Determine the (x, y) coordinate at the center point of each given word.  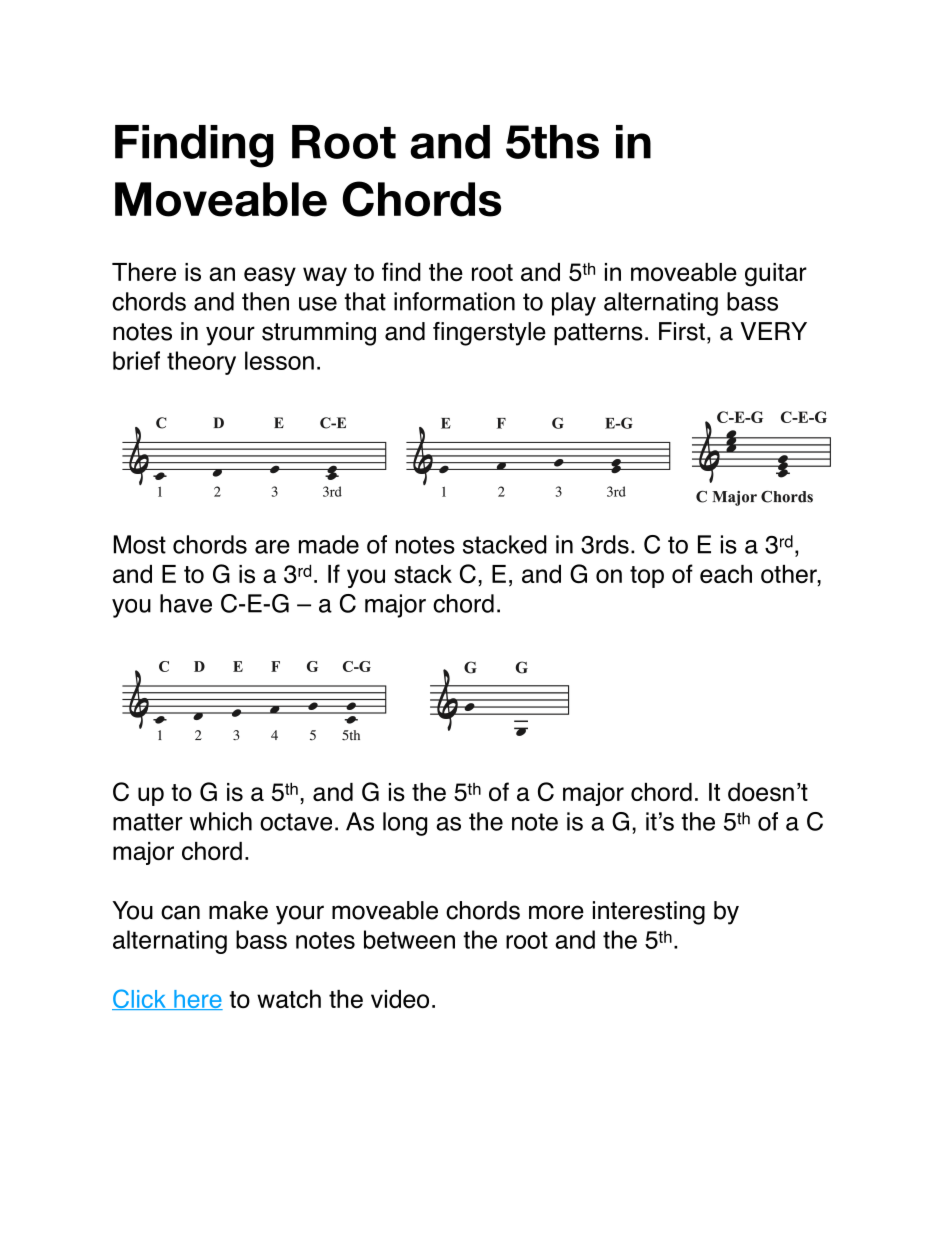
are (272, 547)
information (454, 301)
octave (296, 822)
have (186, 603)
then (265, 301)
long (405, 824)
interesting (649, 913)
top (647, 577)
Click (140, 999)
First (682, 331)
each (726, 574)
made (329, 544)
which (221, 821)
